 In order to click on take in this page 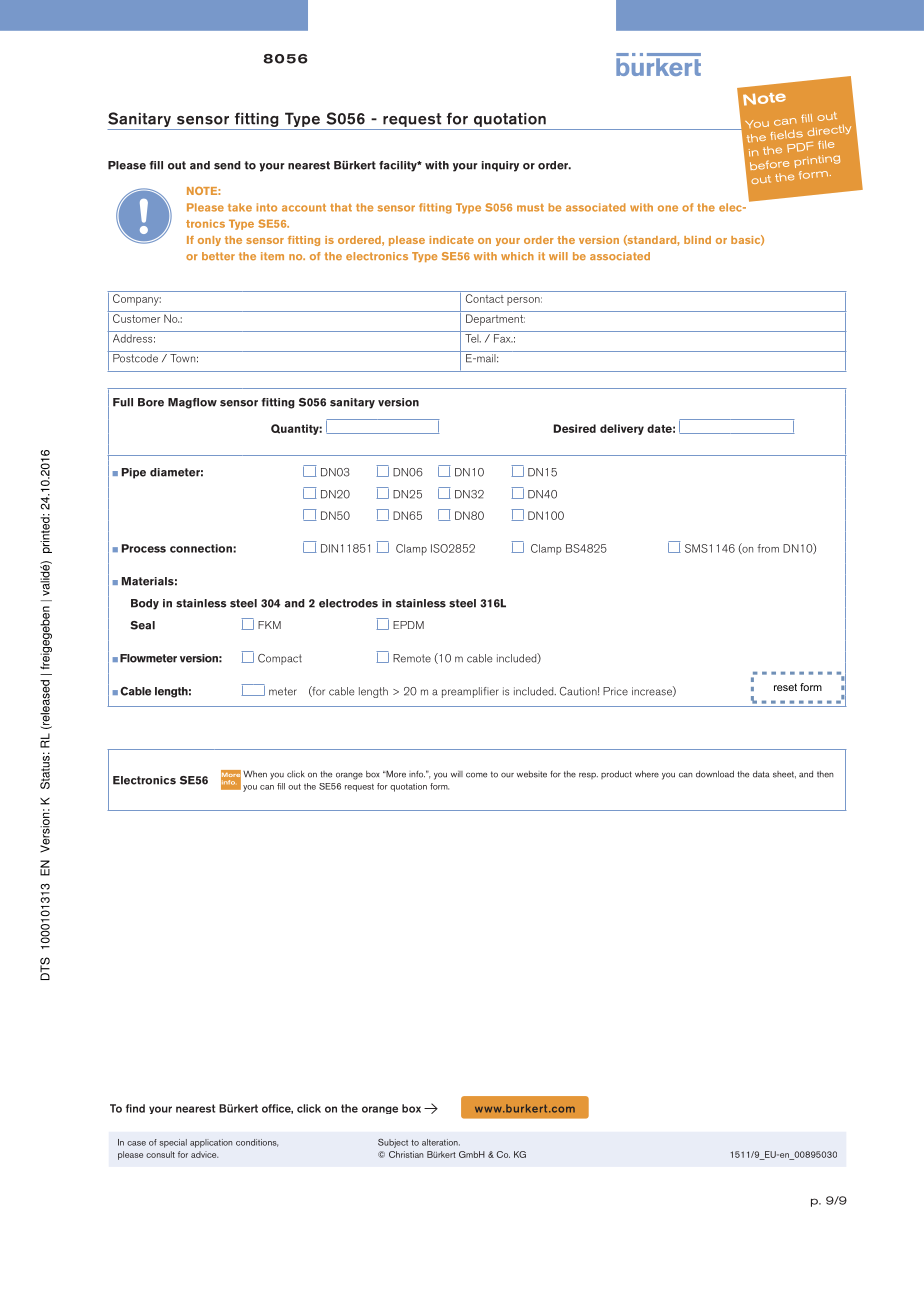, I will do `click(240, 207)`.
